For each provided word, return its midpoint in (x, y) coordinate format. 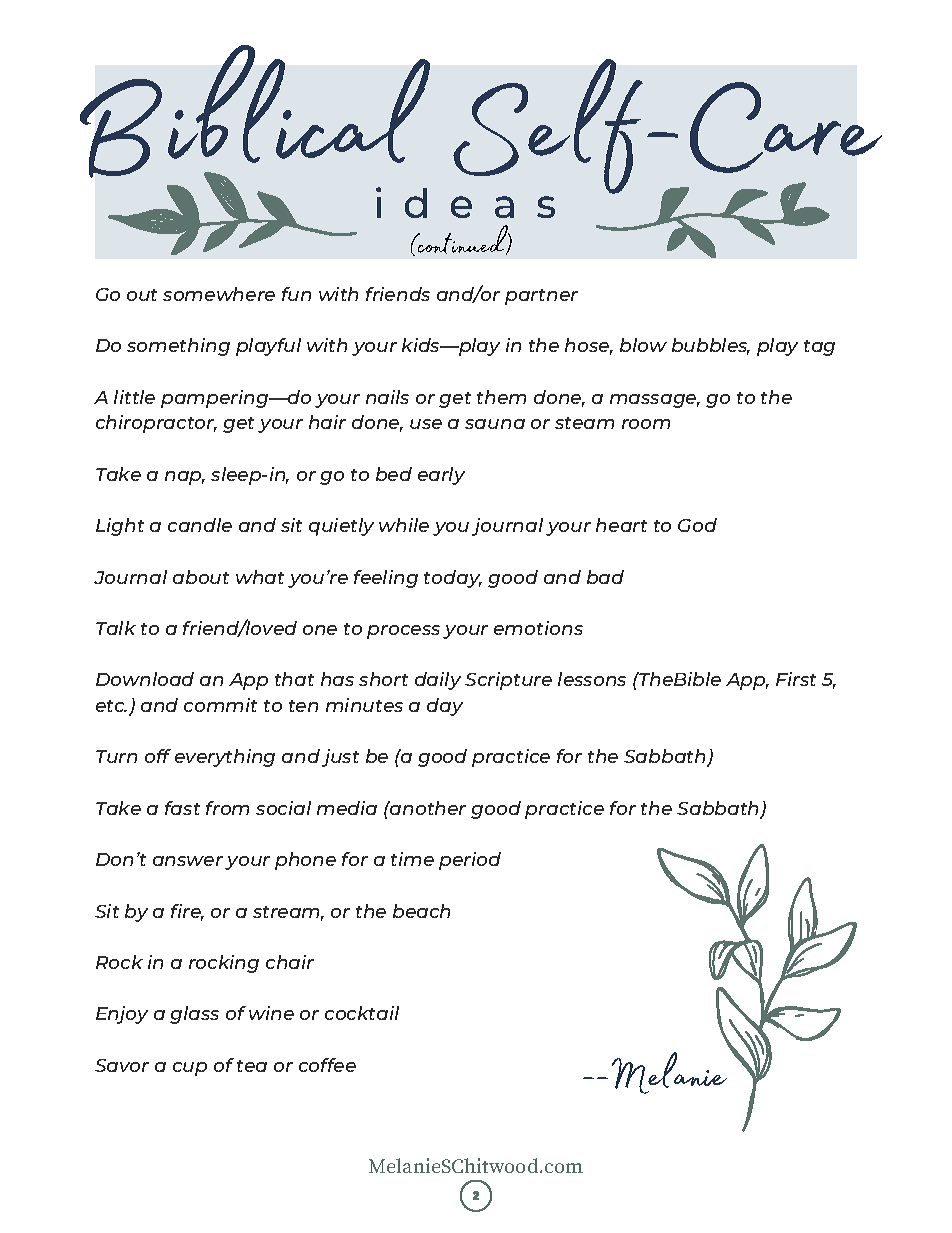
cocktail (362, 1013)
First (796, 679)
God (697, 525)
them (501, 397)
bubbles (711, 346)
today (453, 579)
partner (541, 297)
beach (421, 911)
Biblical (255, 113)
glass (194, 1015)
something (178, 347)
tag (819, 348)
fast (182, 808)
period (470, 861)
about (201, 577)
